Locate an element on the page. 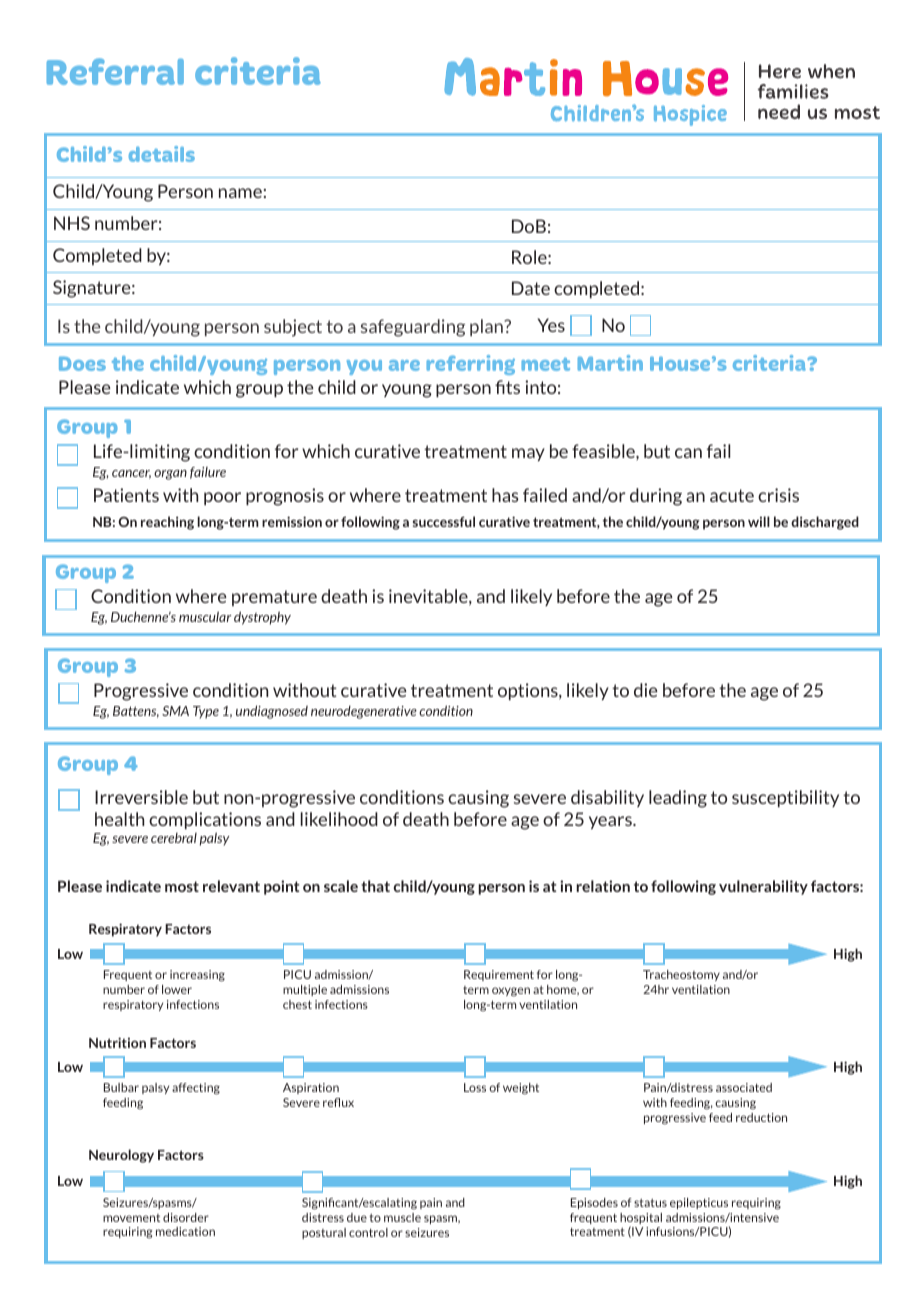 The image size is (924, 1308). name is located at coordinates (240, 193).
